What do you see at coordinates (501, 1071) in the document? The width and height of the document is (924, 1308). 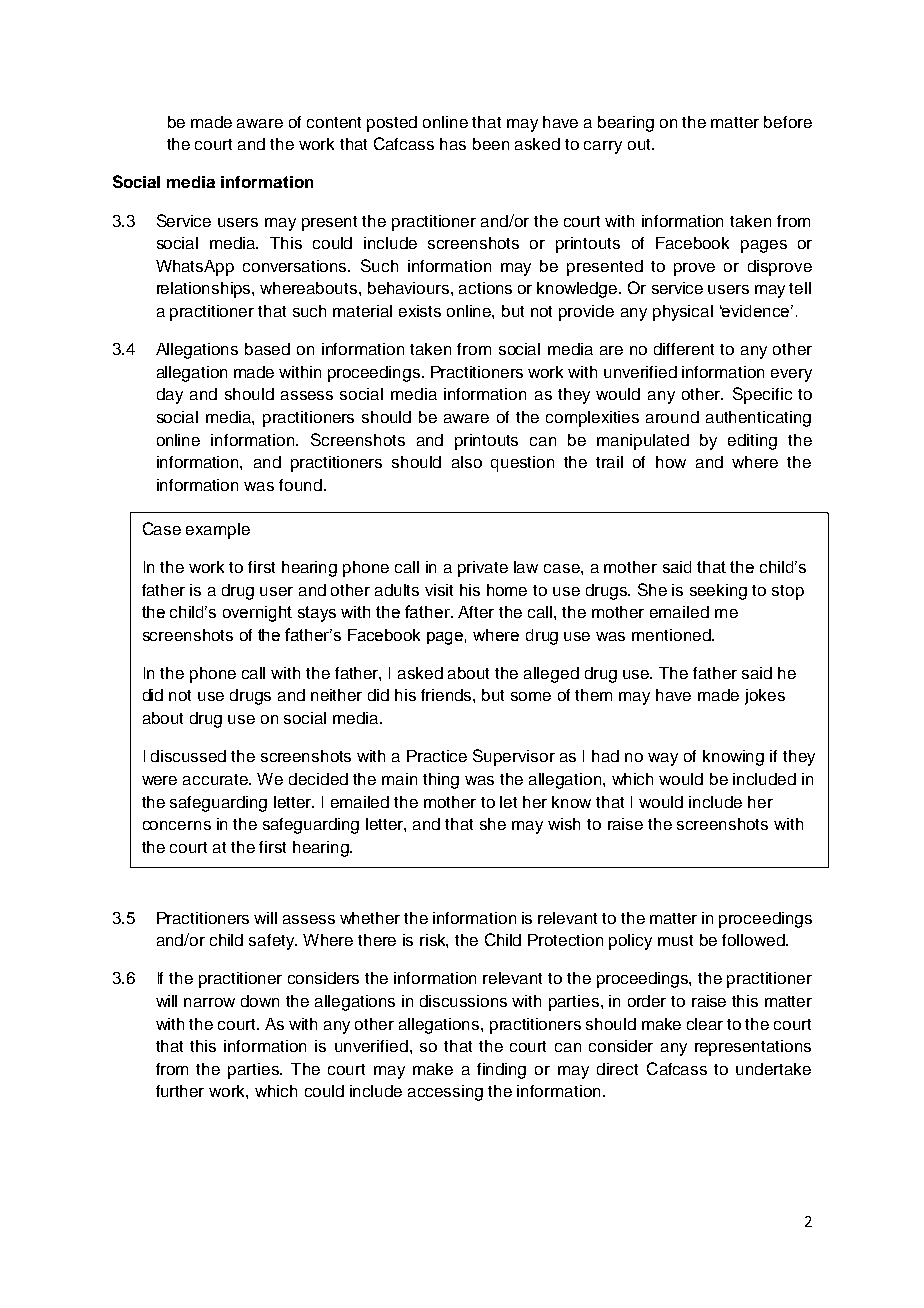 I see `finding` at bounding box center [501, 1071].
